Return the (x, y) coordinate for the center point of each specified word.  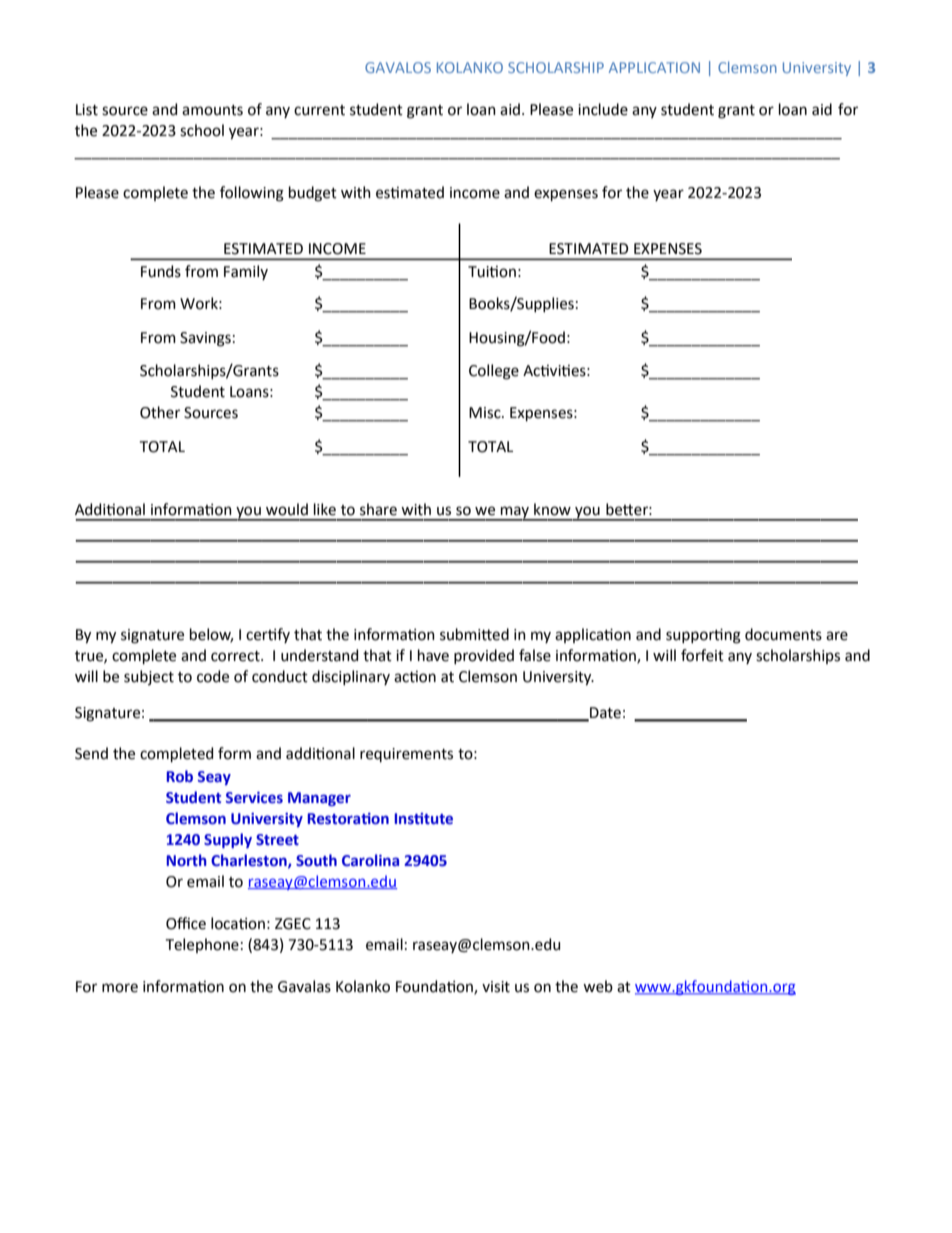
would (287, 509)
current (319, 110)
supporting (703, 636)
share (378, 509)
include (603, 109)
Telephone (202, 945)
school (202, 130)
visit (496, 987)
